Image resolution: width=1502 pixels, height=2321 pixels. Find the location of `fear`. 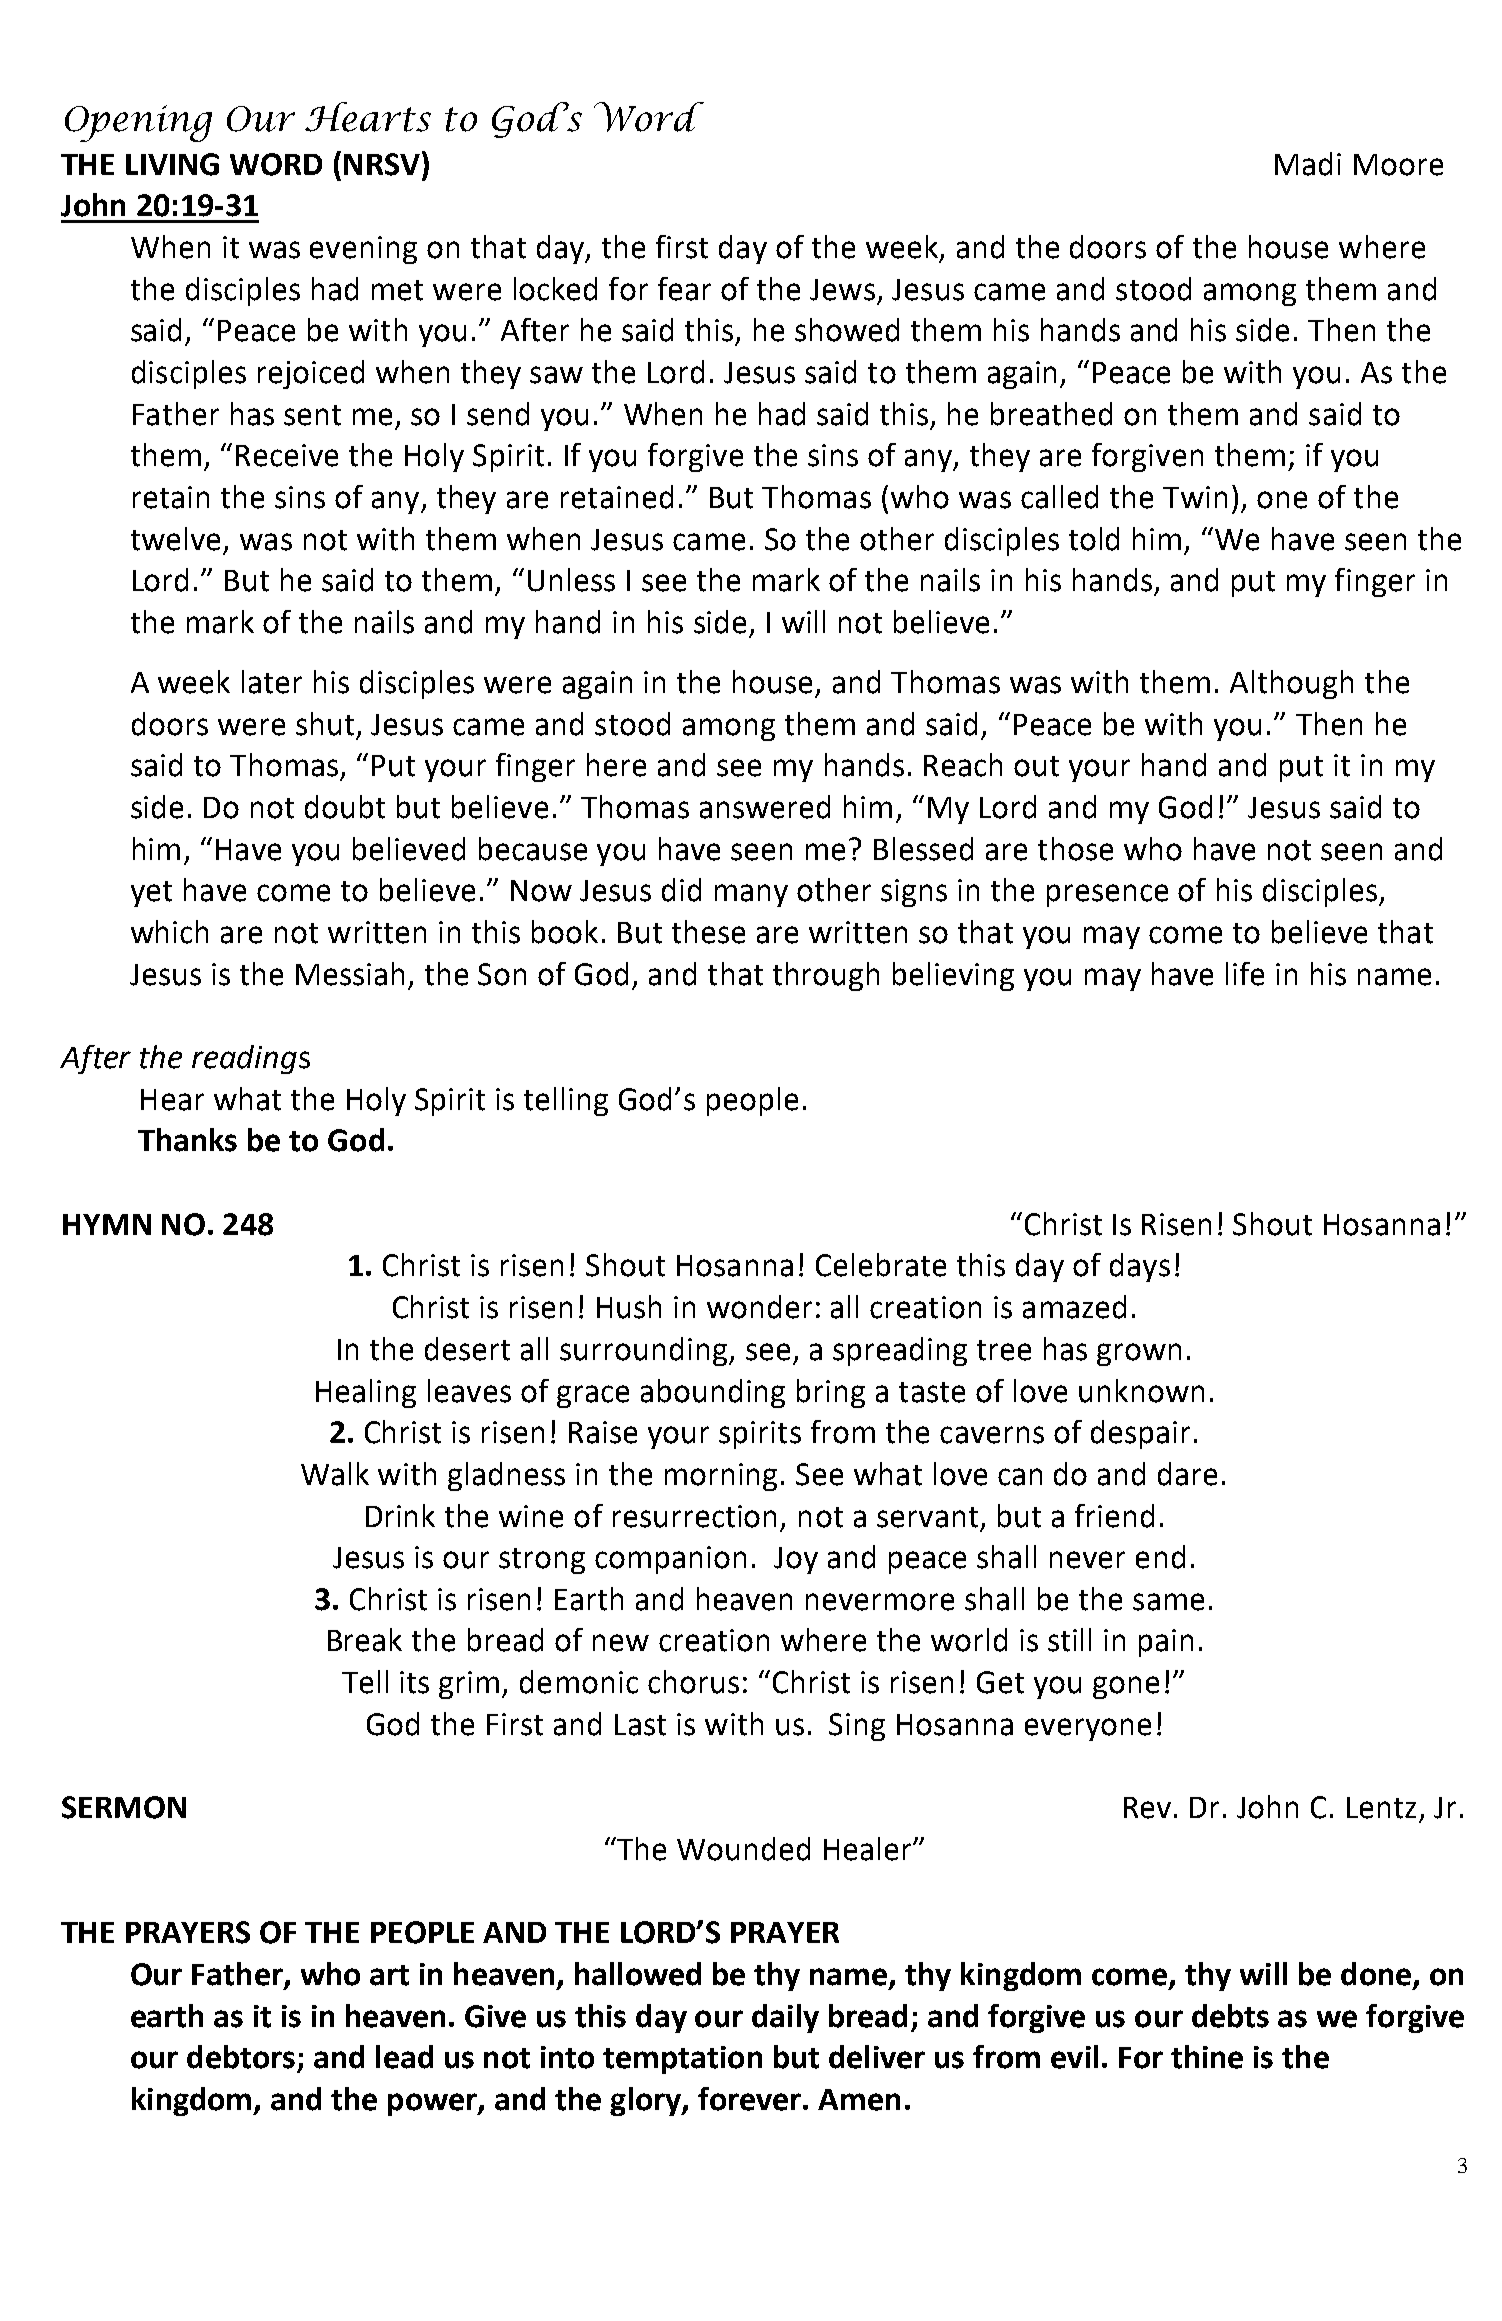

fear is located at coordinates (684, 289).
